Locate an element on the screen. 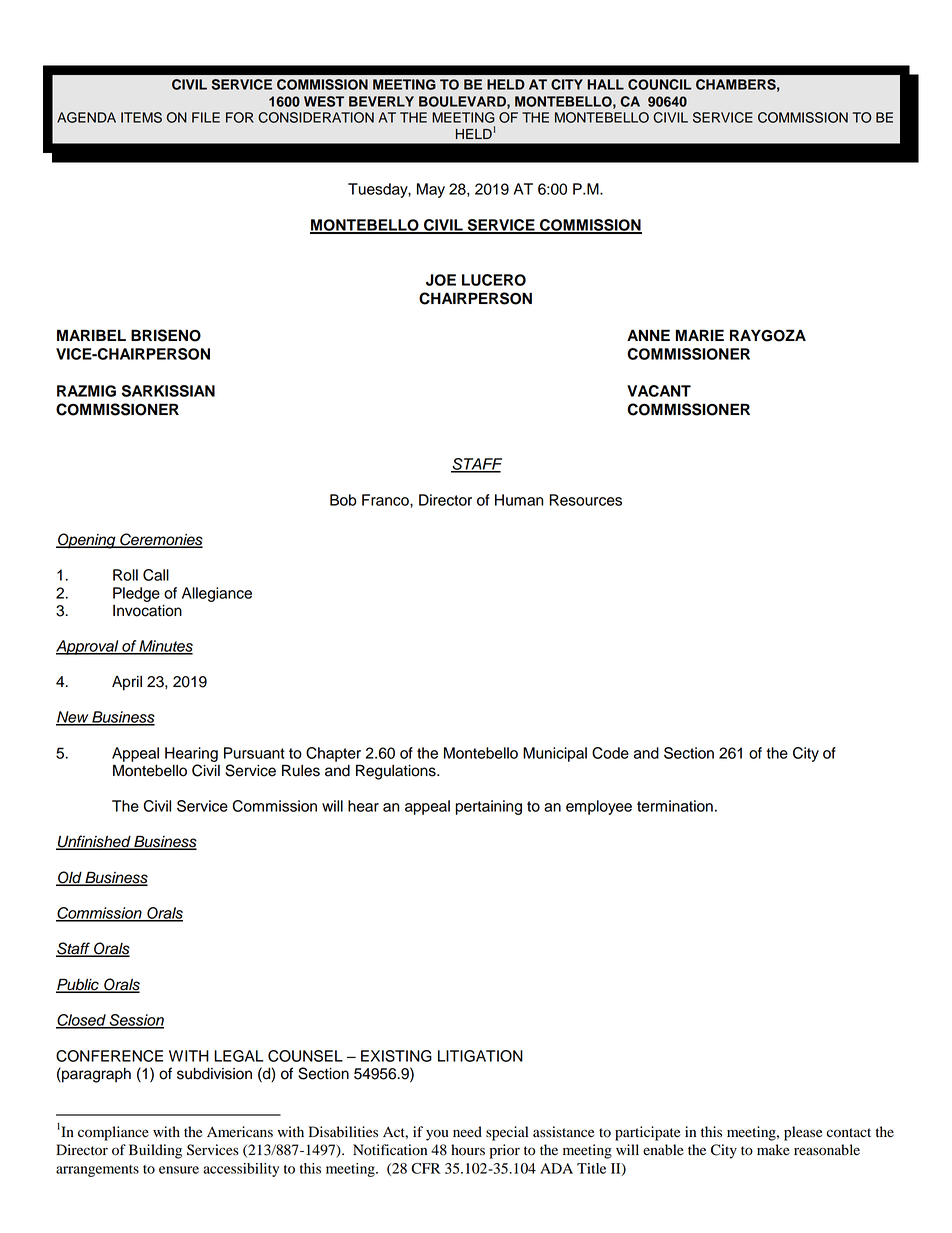 The image size is (952, 1233). ITEMS is located at coordinates (141, 117).
